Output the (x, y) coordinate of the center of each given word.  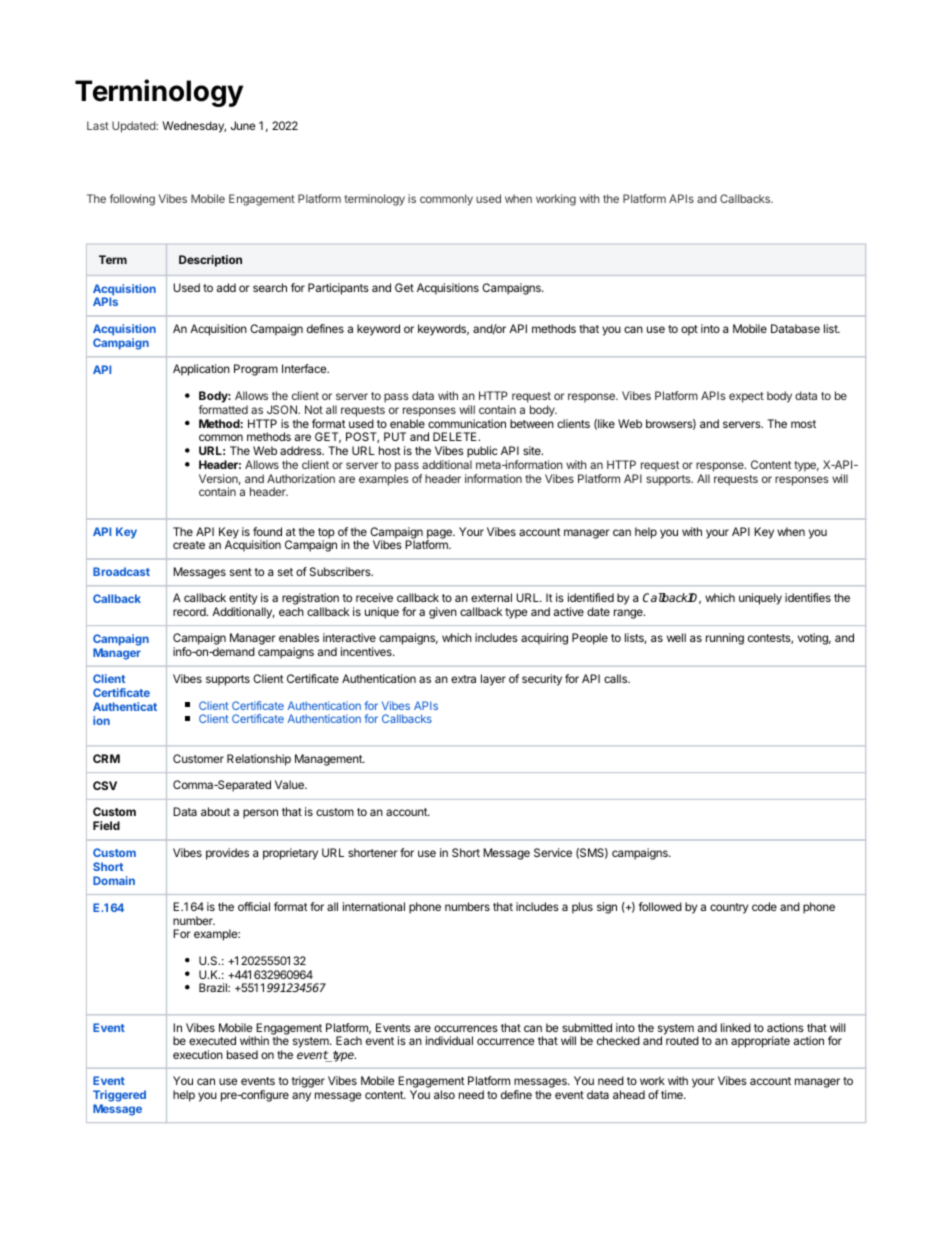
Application (201, 370)
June (243, 125)
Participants (338, 289)
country (729, 908)
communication (467, 423)
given (443, 613)
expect (746, 397)
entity (243, 600)
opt (689, 330)
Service (553, 852)
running (725, 639)
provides (227, 854)
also (444, 1094)
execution (198, 1054)
